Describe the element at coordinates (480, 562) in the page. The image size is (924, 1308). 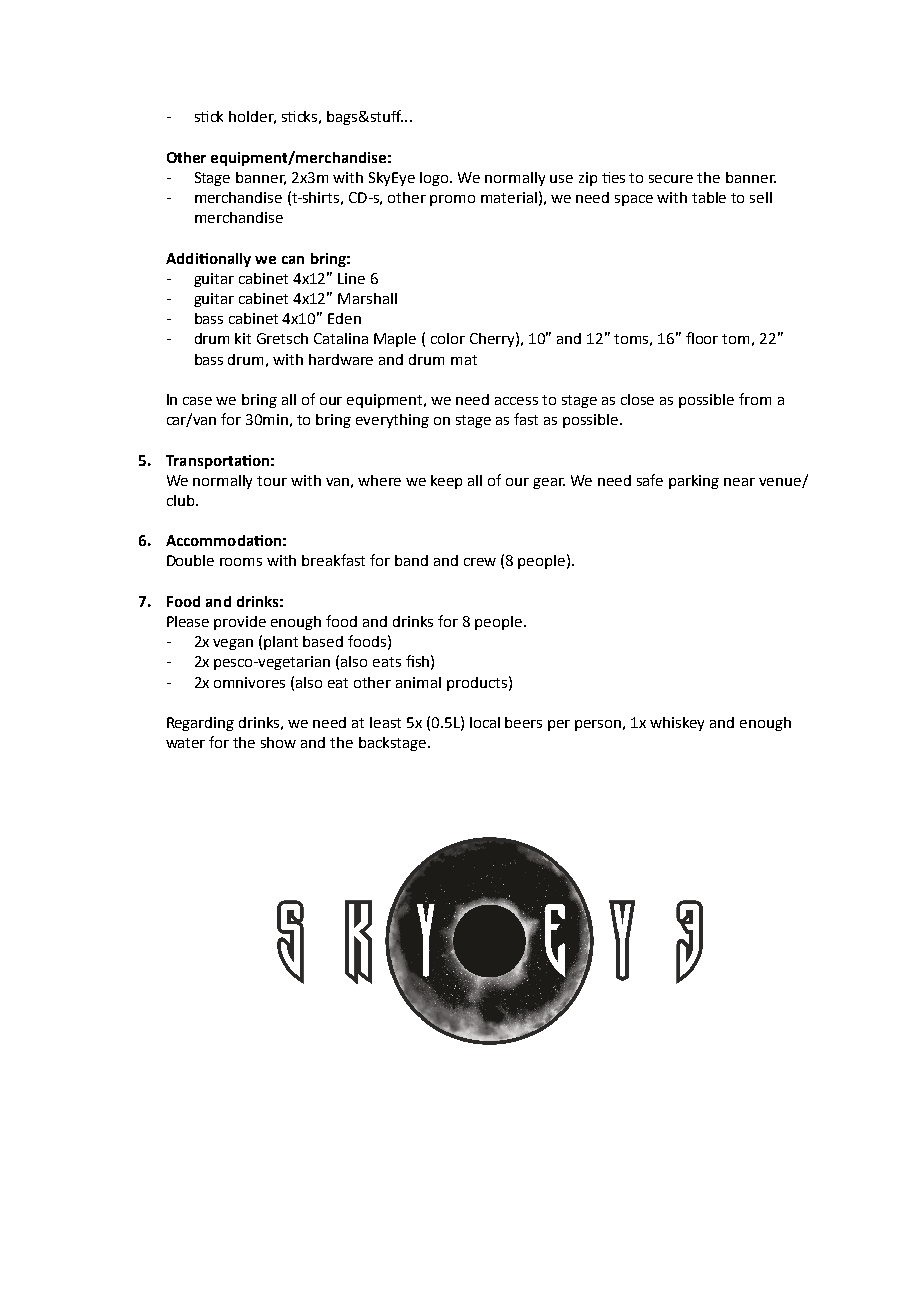
I see `crew` at that location.
